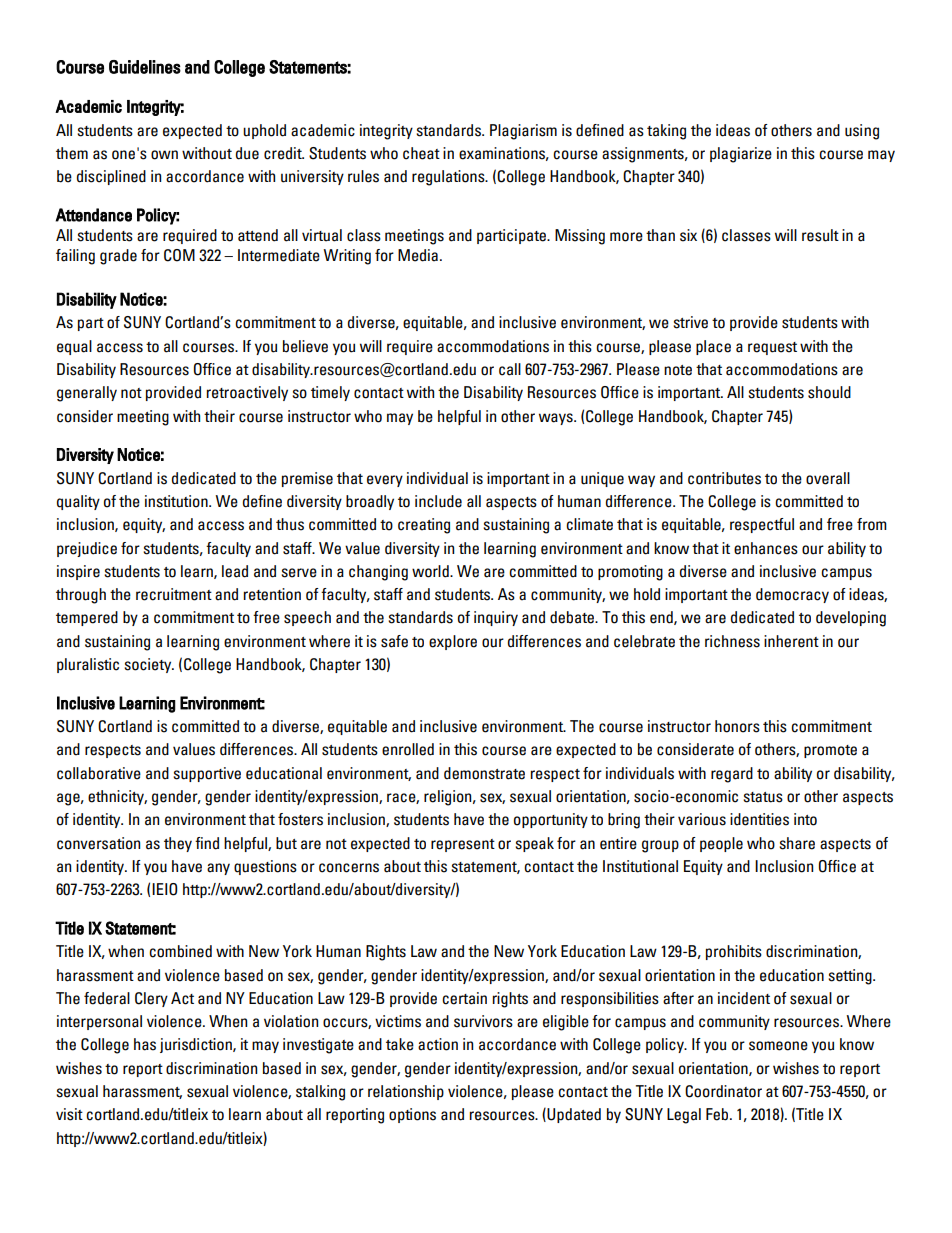 Image resolution: width=952 pixels, height=1233 pixels. I want to click on generally, so click(87, 394).
